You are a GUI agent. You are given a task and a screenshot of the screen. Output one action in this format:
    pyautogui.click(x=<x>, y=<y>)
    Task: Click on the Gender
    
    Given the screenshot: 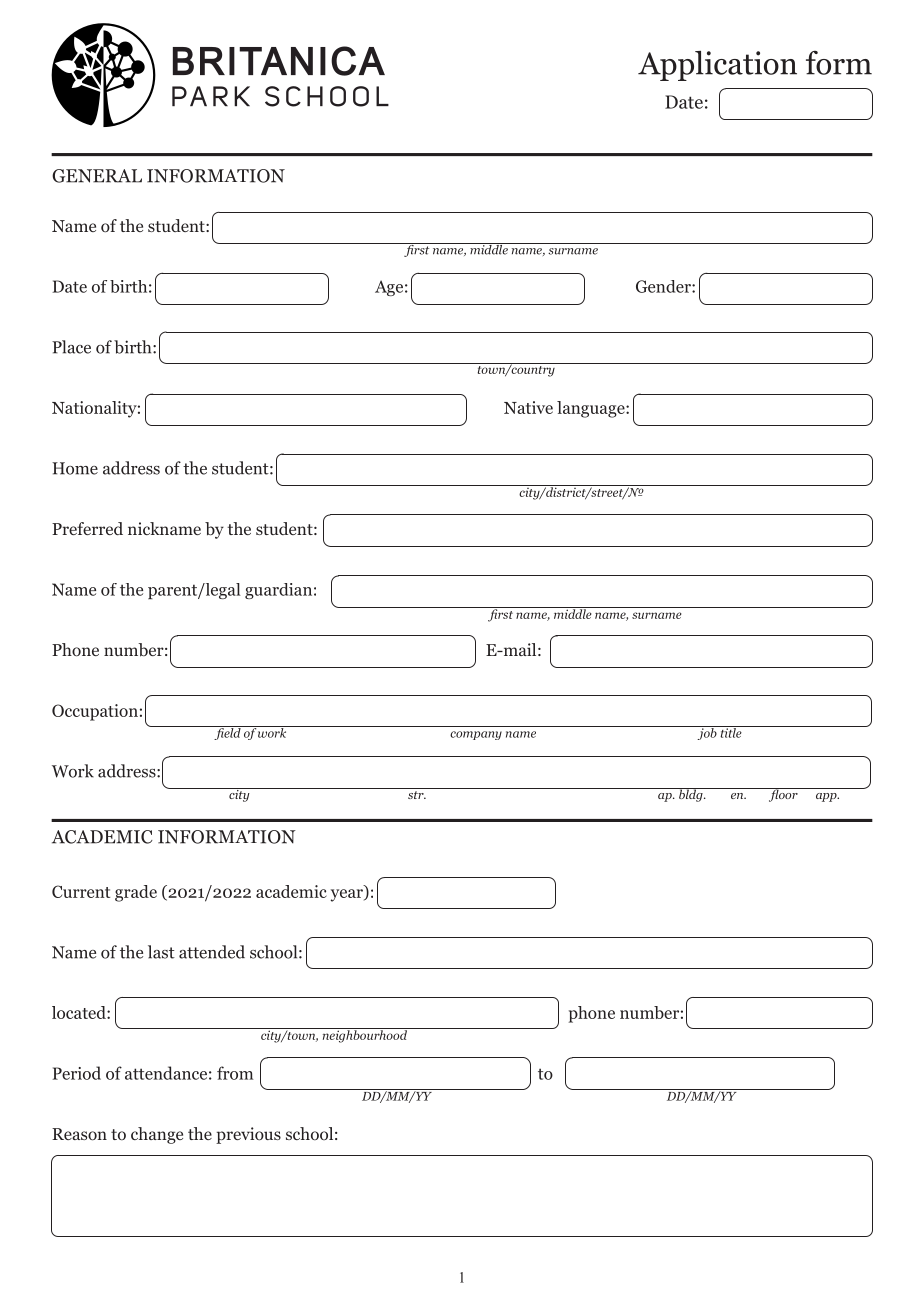 What is the action you would take?
    pyautogui.click(x=664, y=286)
